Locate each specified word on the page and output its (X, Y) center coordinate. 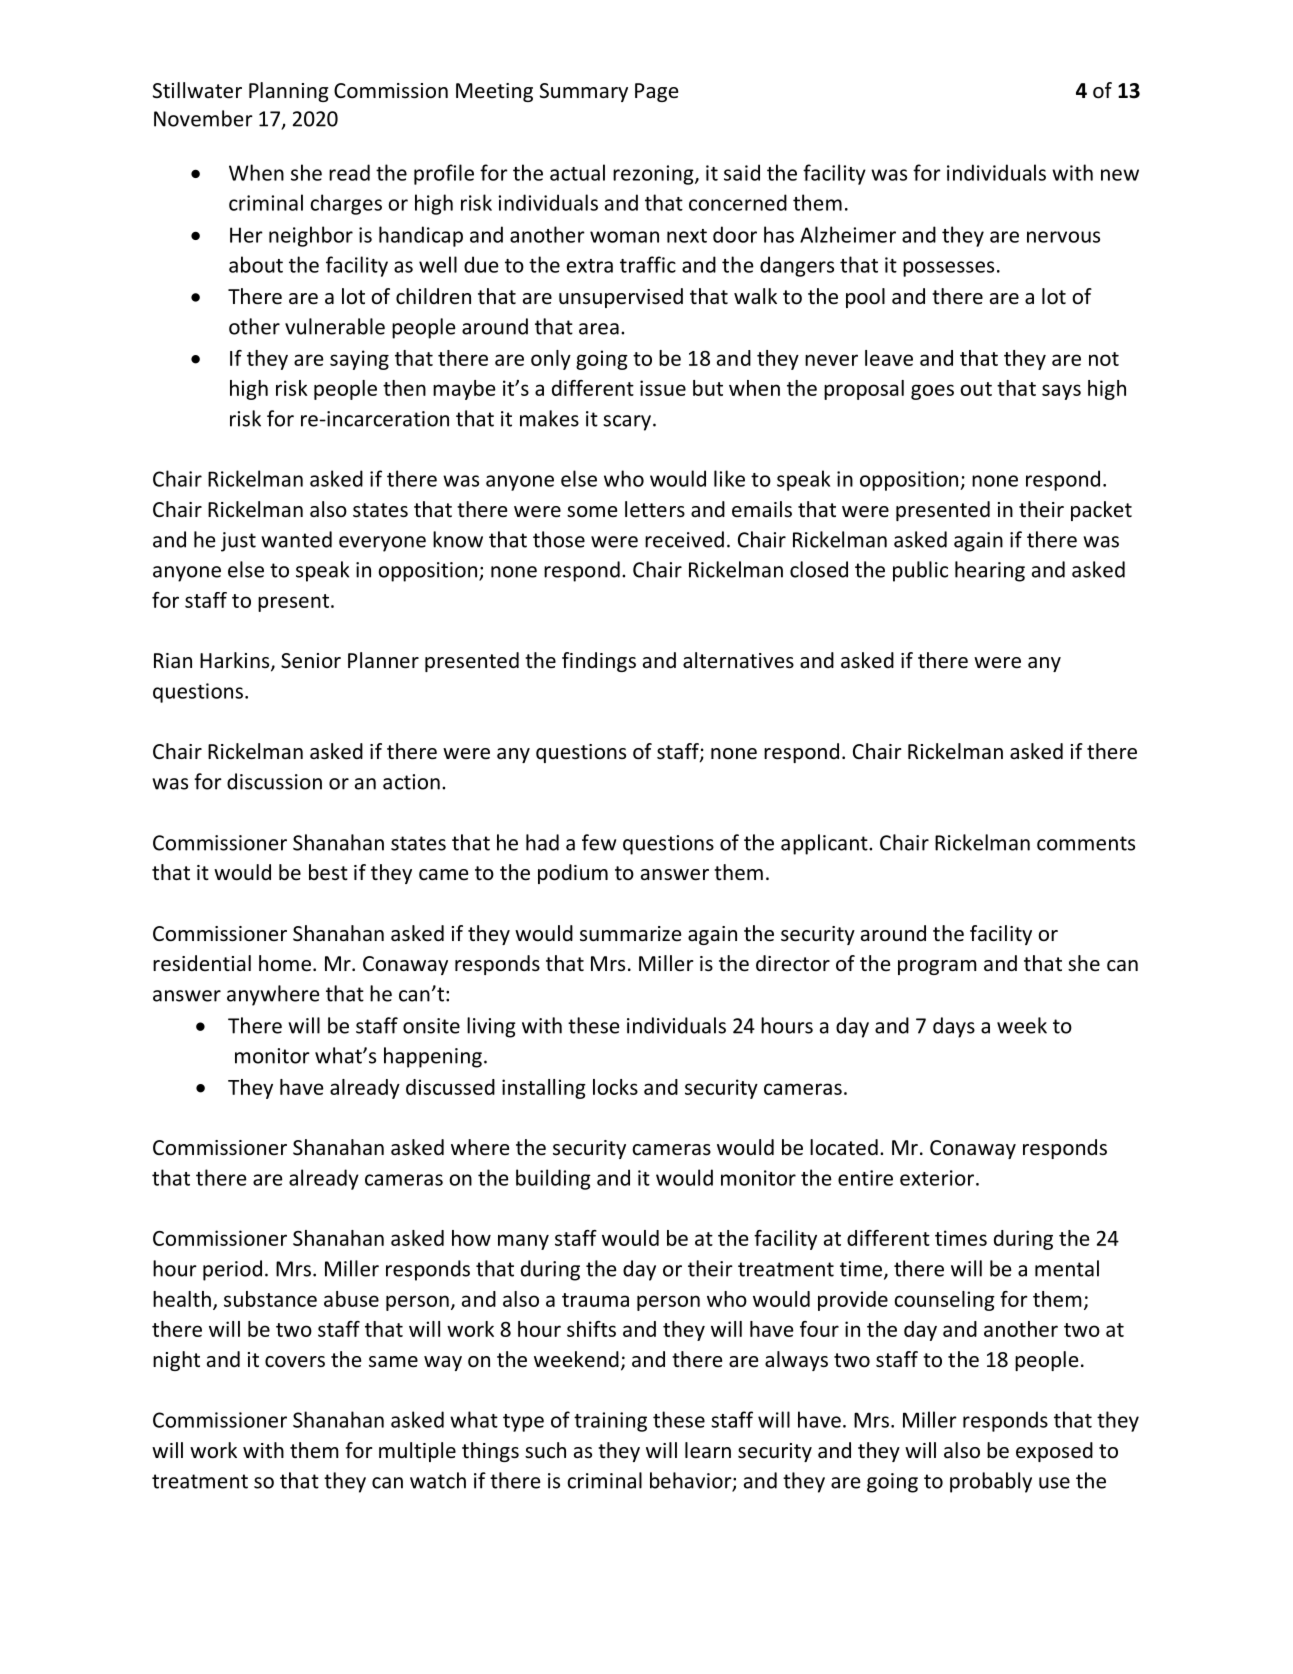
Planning (288, 92)
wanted (296, 539)
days (954, 1027)
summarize (630, 933)
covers (295, 1362)
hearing (990, 571)
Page (656, 92)
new (1120, 175)
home (286, 963)
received (684, 539)
